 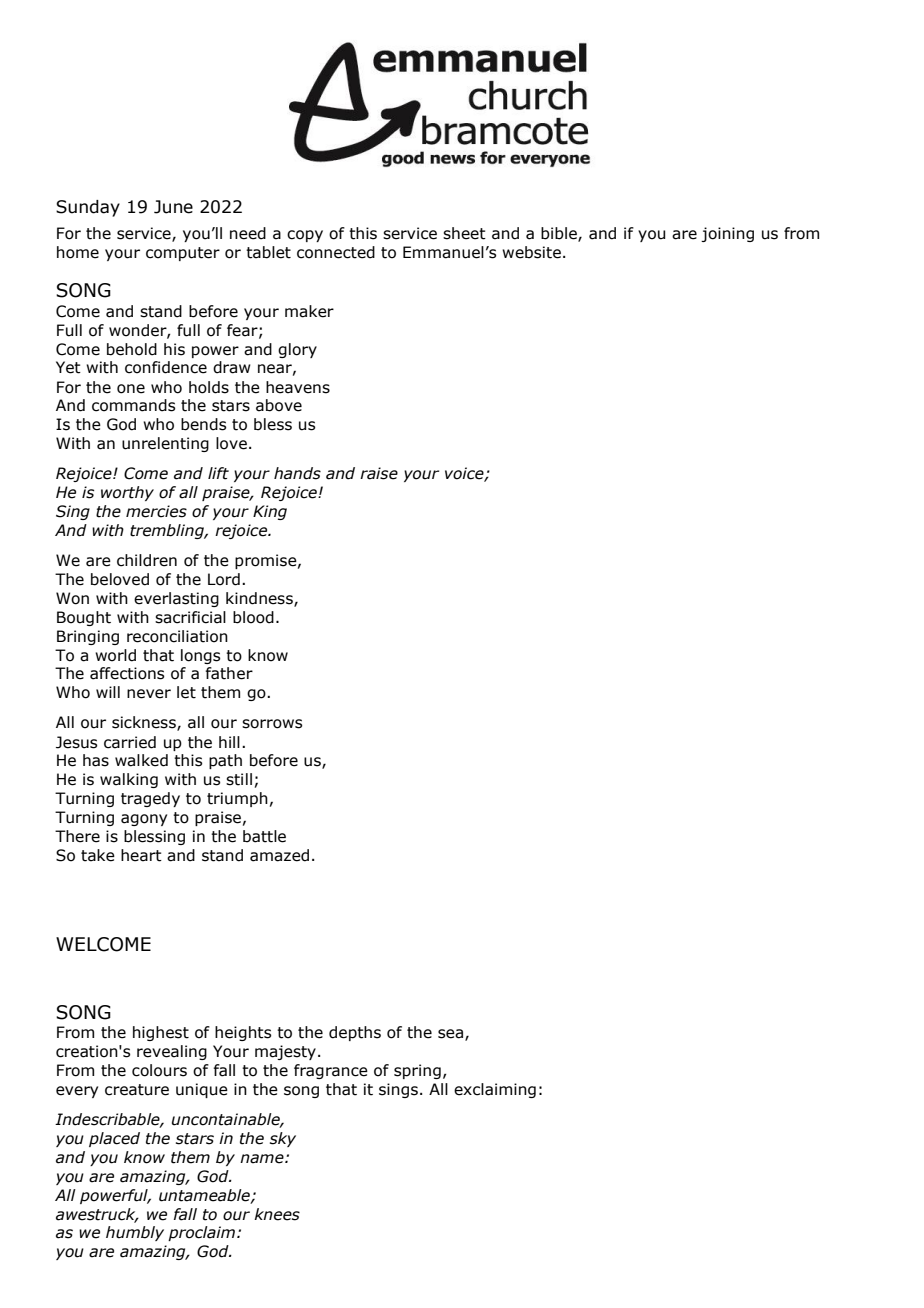 What do you see at coordinates (145, 723) in the document?
I see `sickness` at bounding box center [145, 723].
